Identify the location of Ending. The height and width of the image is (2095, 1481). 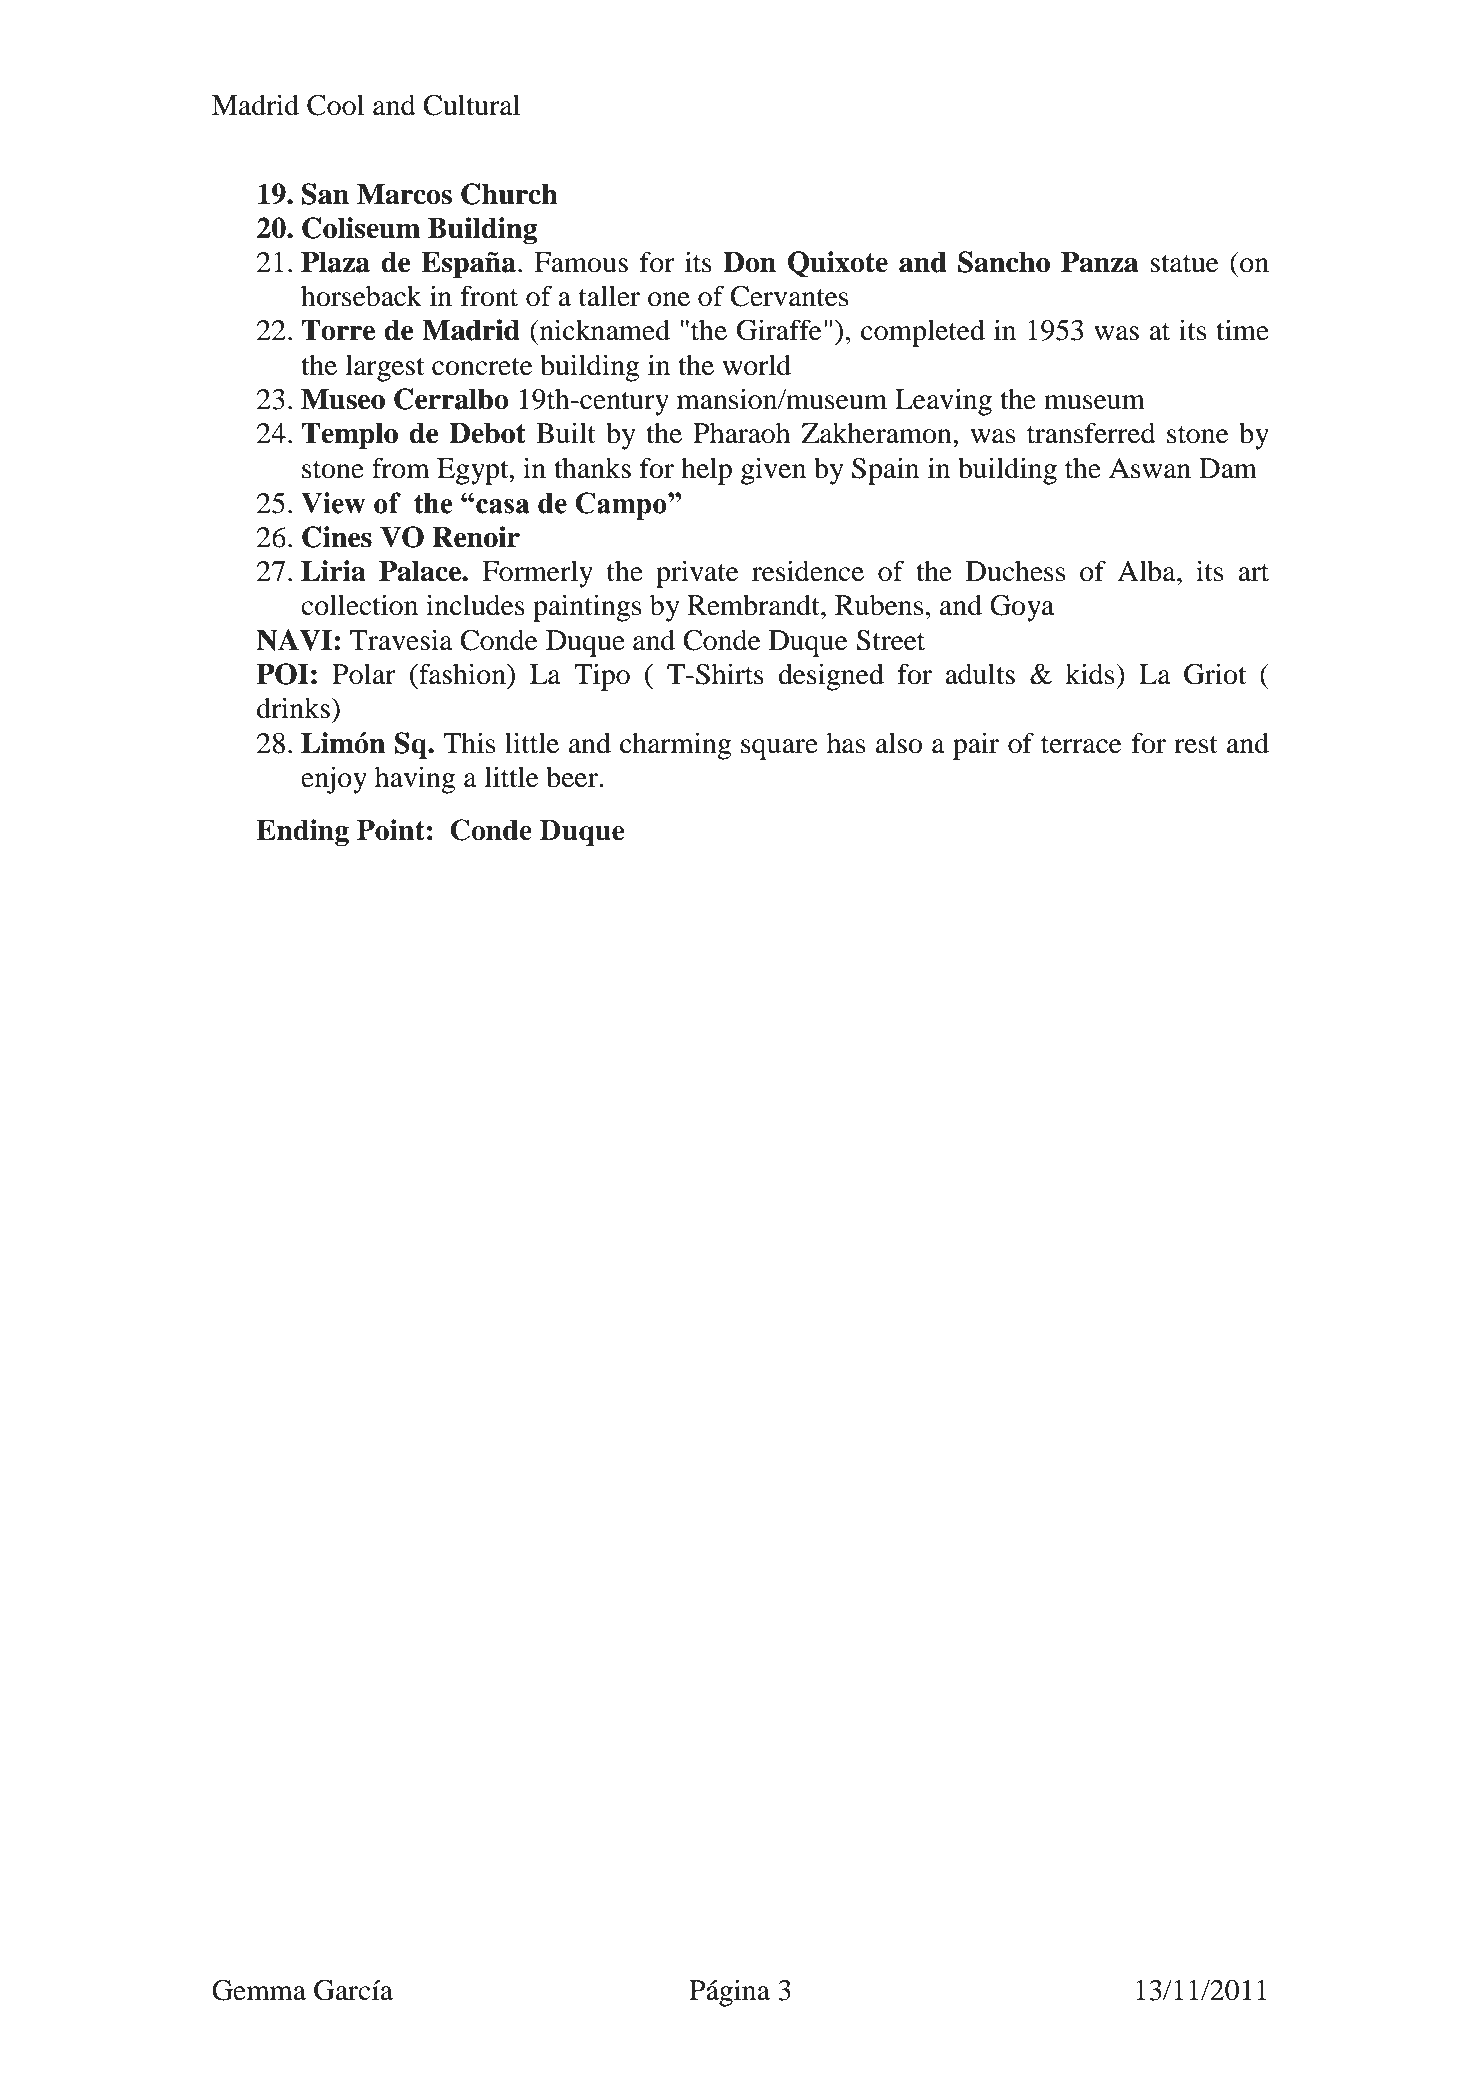
(302, 832).
